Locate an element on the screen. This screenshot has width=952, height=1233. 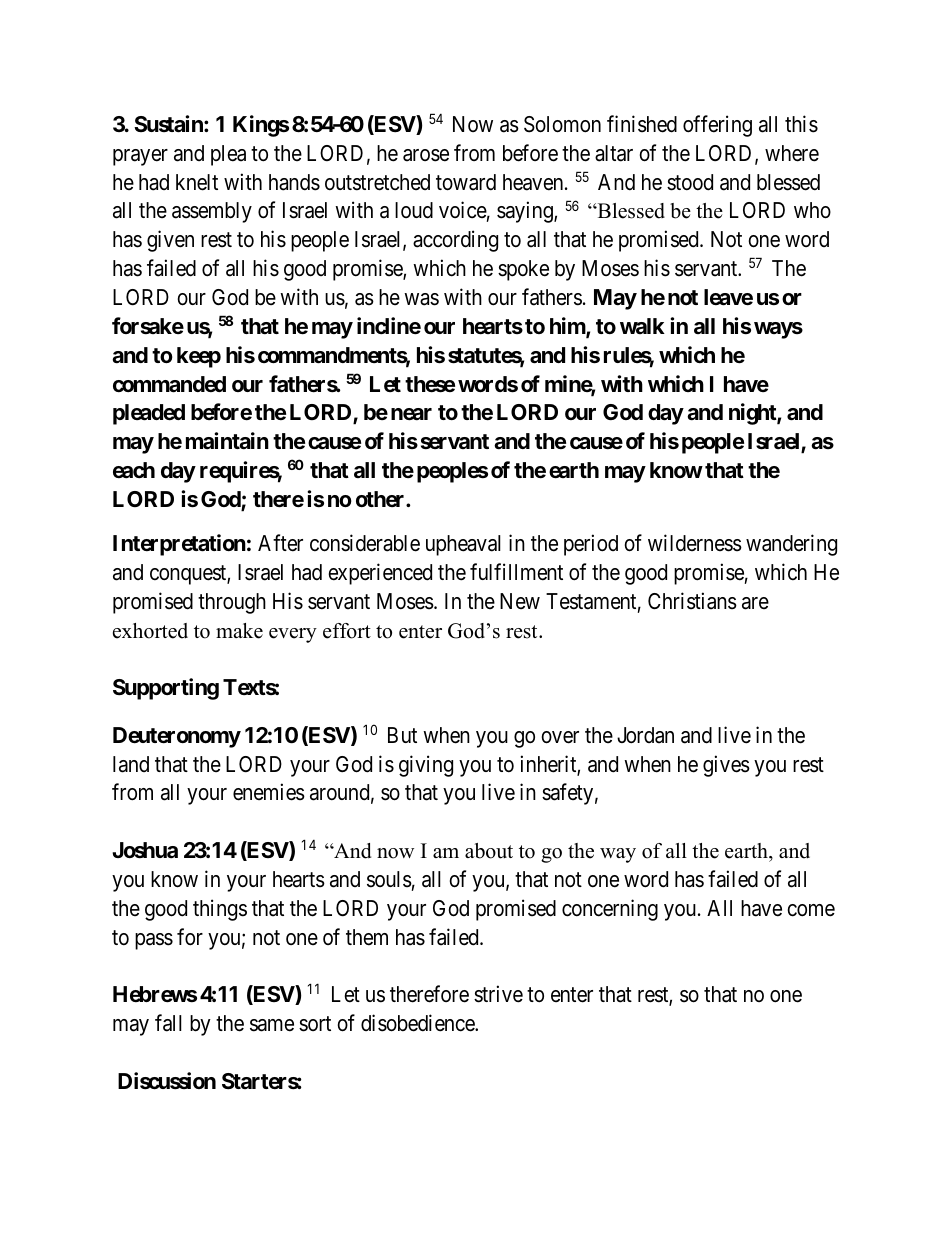
gives is located at coordinates (726, 766).
